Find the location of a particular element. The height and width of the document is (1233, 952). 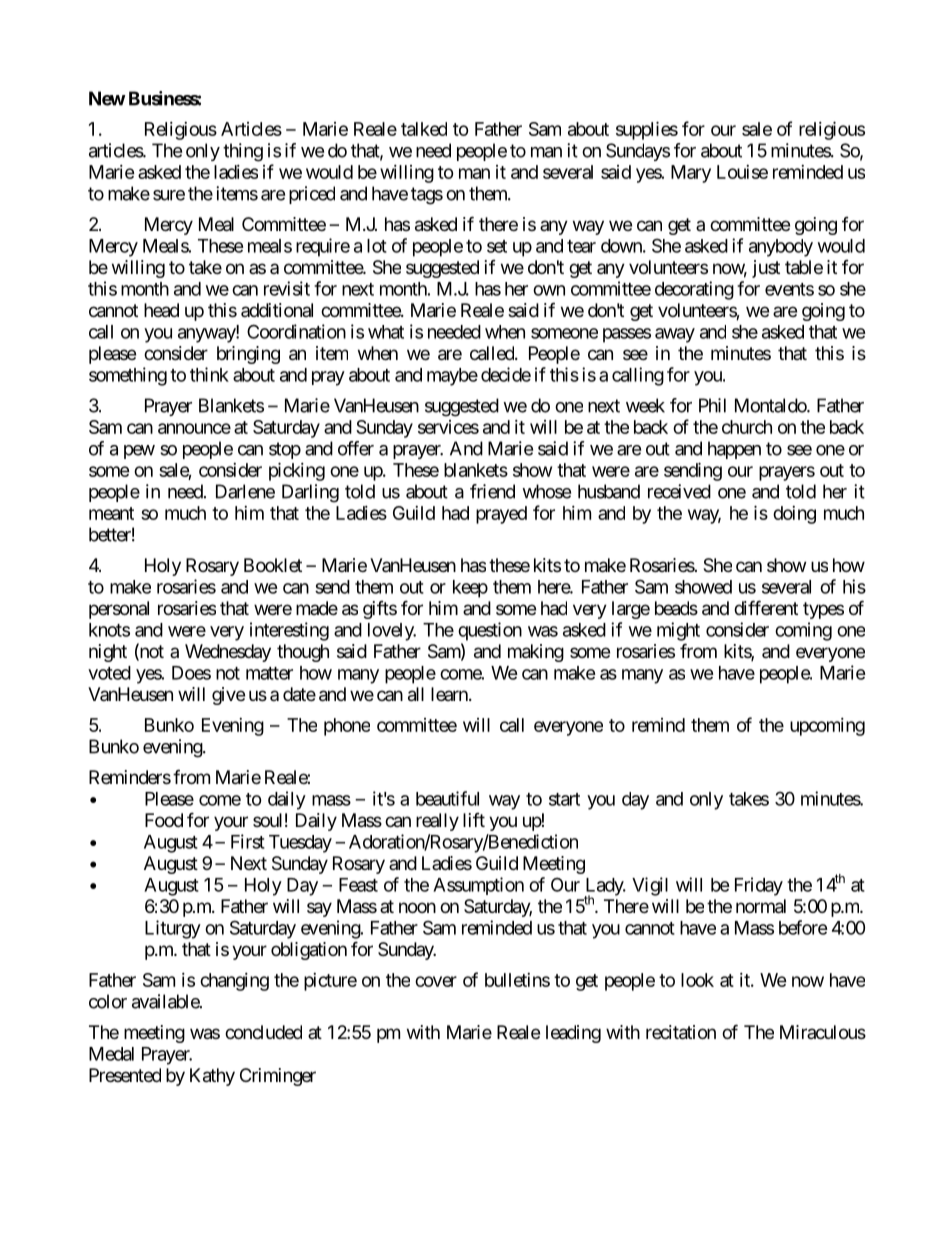

priced is located at coordinates (312, 195).
